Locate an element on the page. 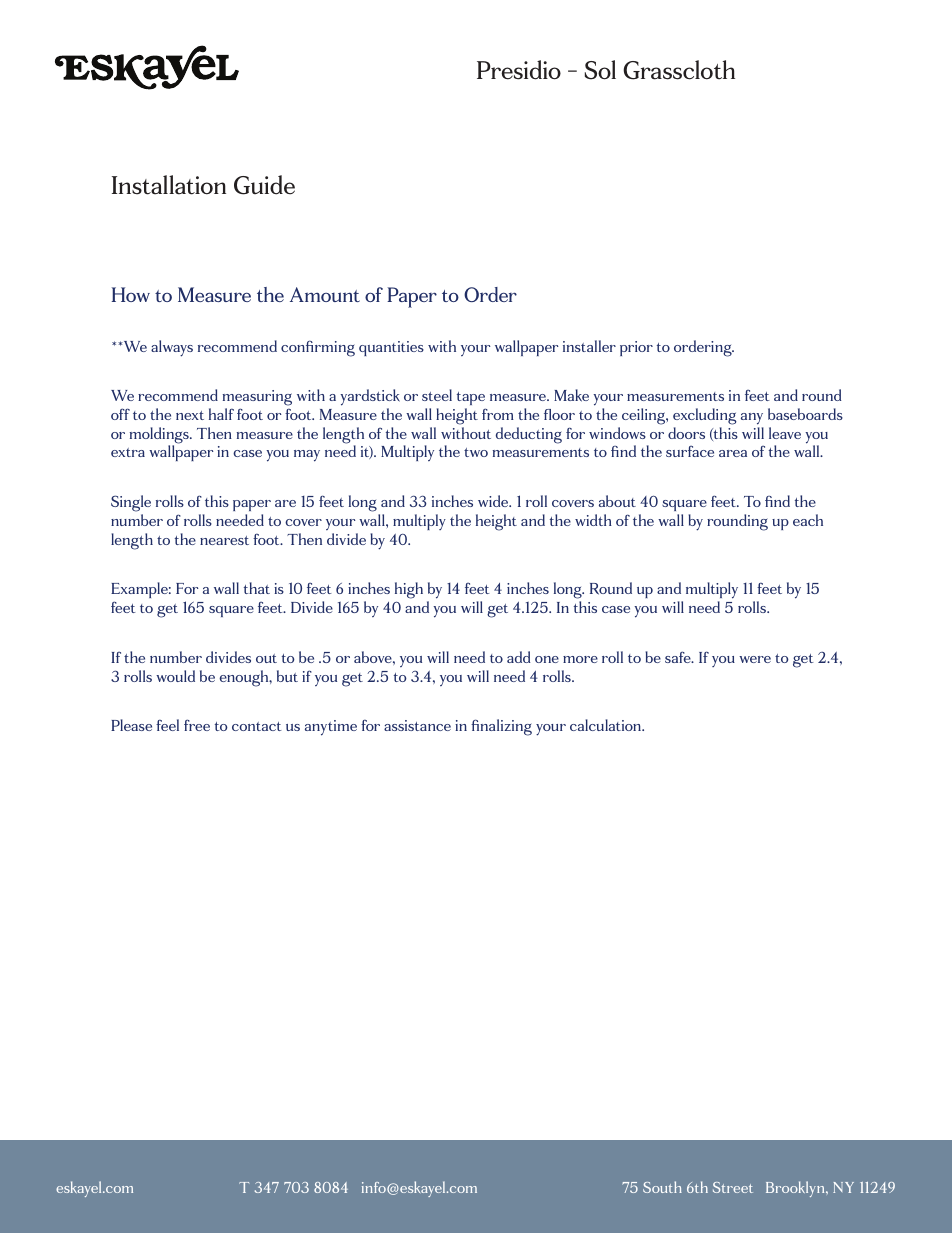 This document has width=952, height=1233. were is located at coordinates (755, 659).
